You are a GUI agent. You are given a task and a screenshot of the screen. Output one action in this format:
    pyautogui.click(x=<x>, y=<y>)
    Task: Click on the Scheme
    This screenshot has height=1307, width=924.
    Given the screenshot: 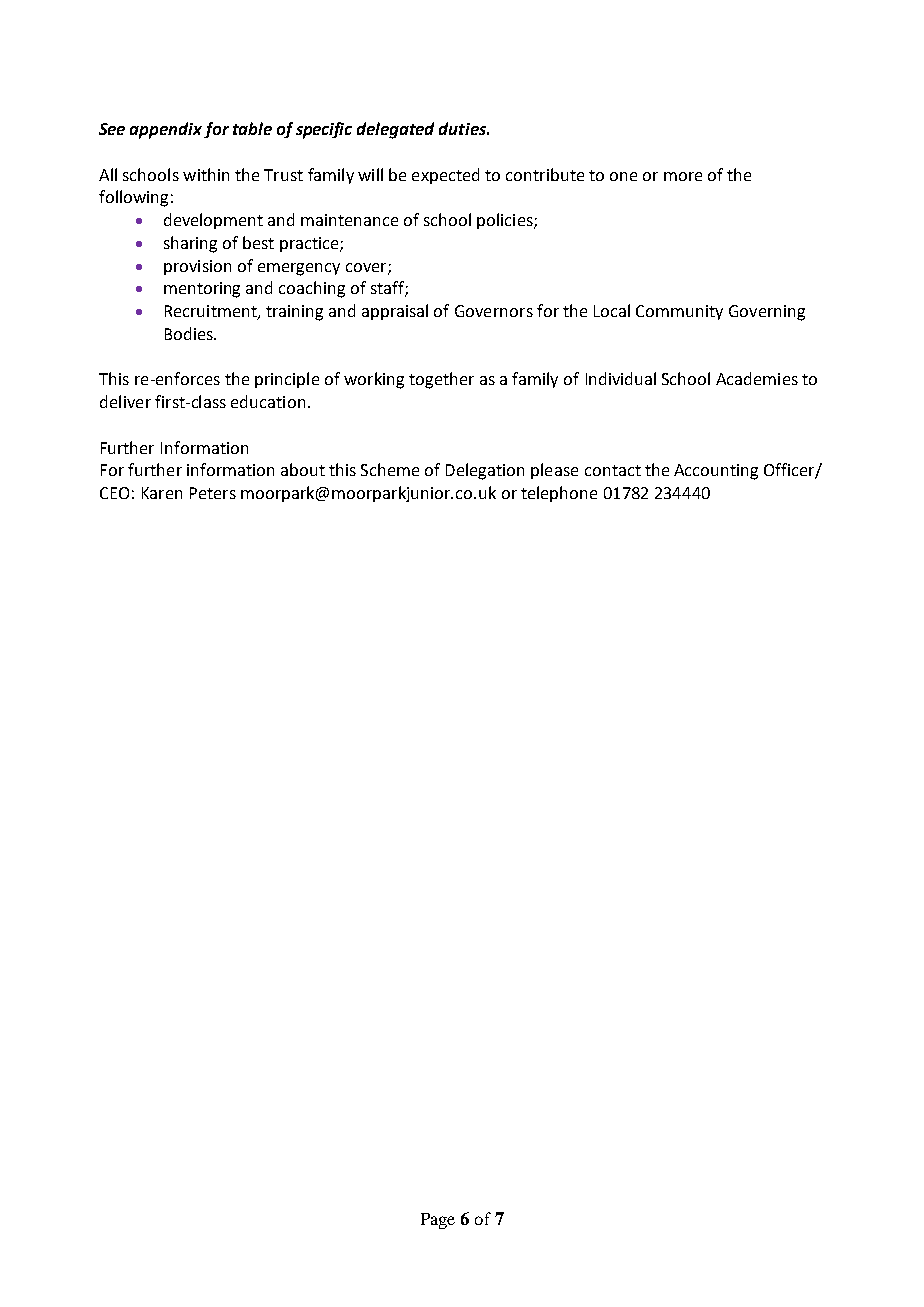 What is the action you would take?
    pyautogui.click(x=390, y=469)
